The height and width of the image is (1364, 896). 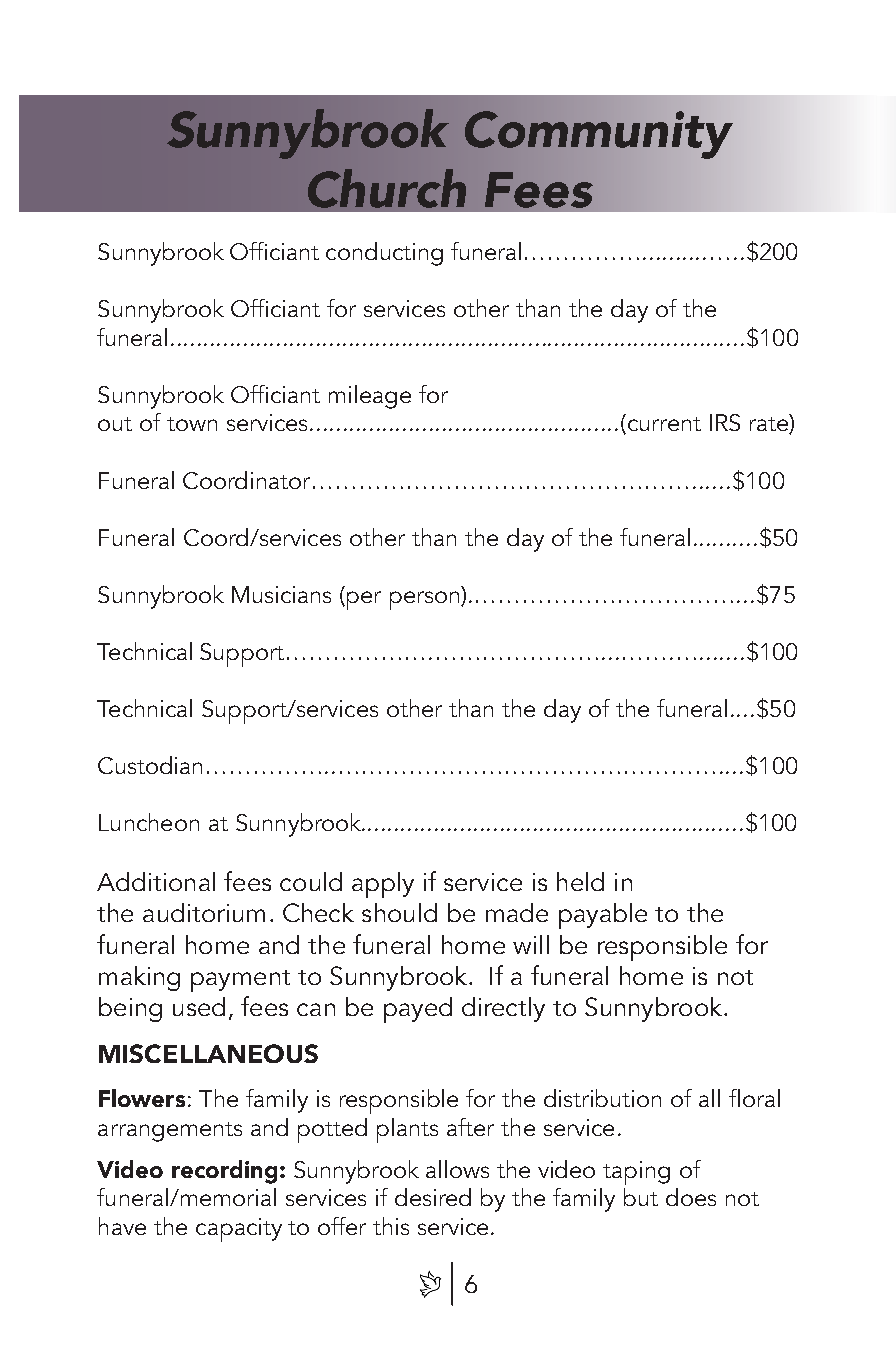 What do you see at coordinates (691, 1197) in the image?
I see `does` at bounding box center [691, 1197].
